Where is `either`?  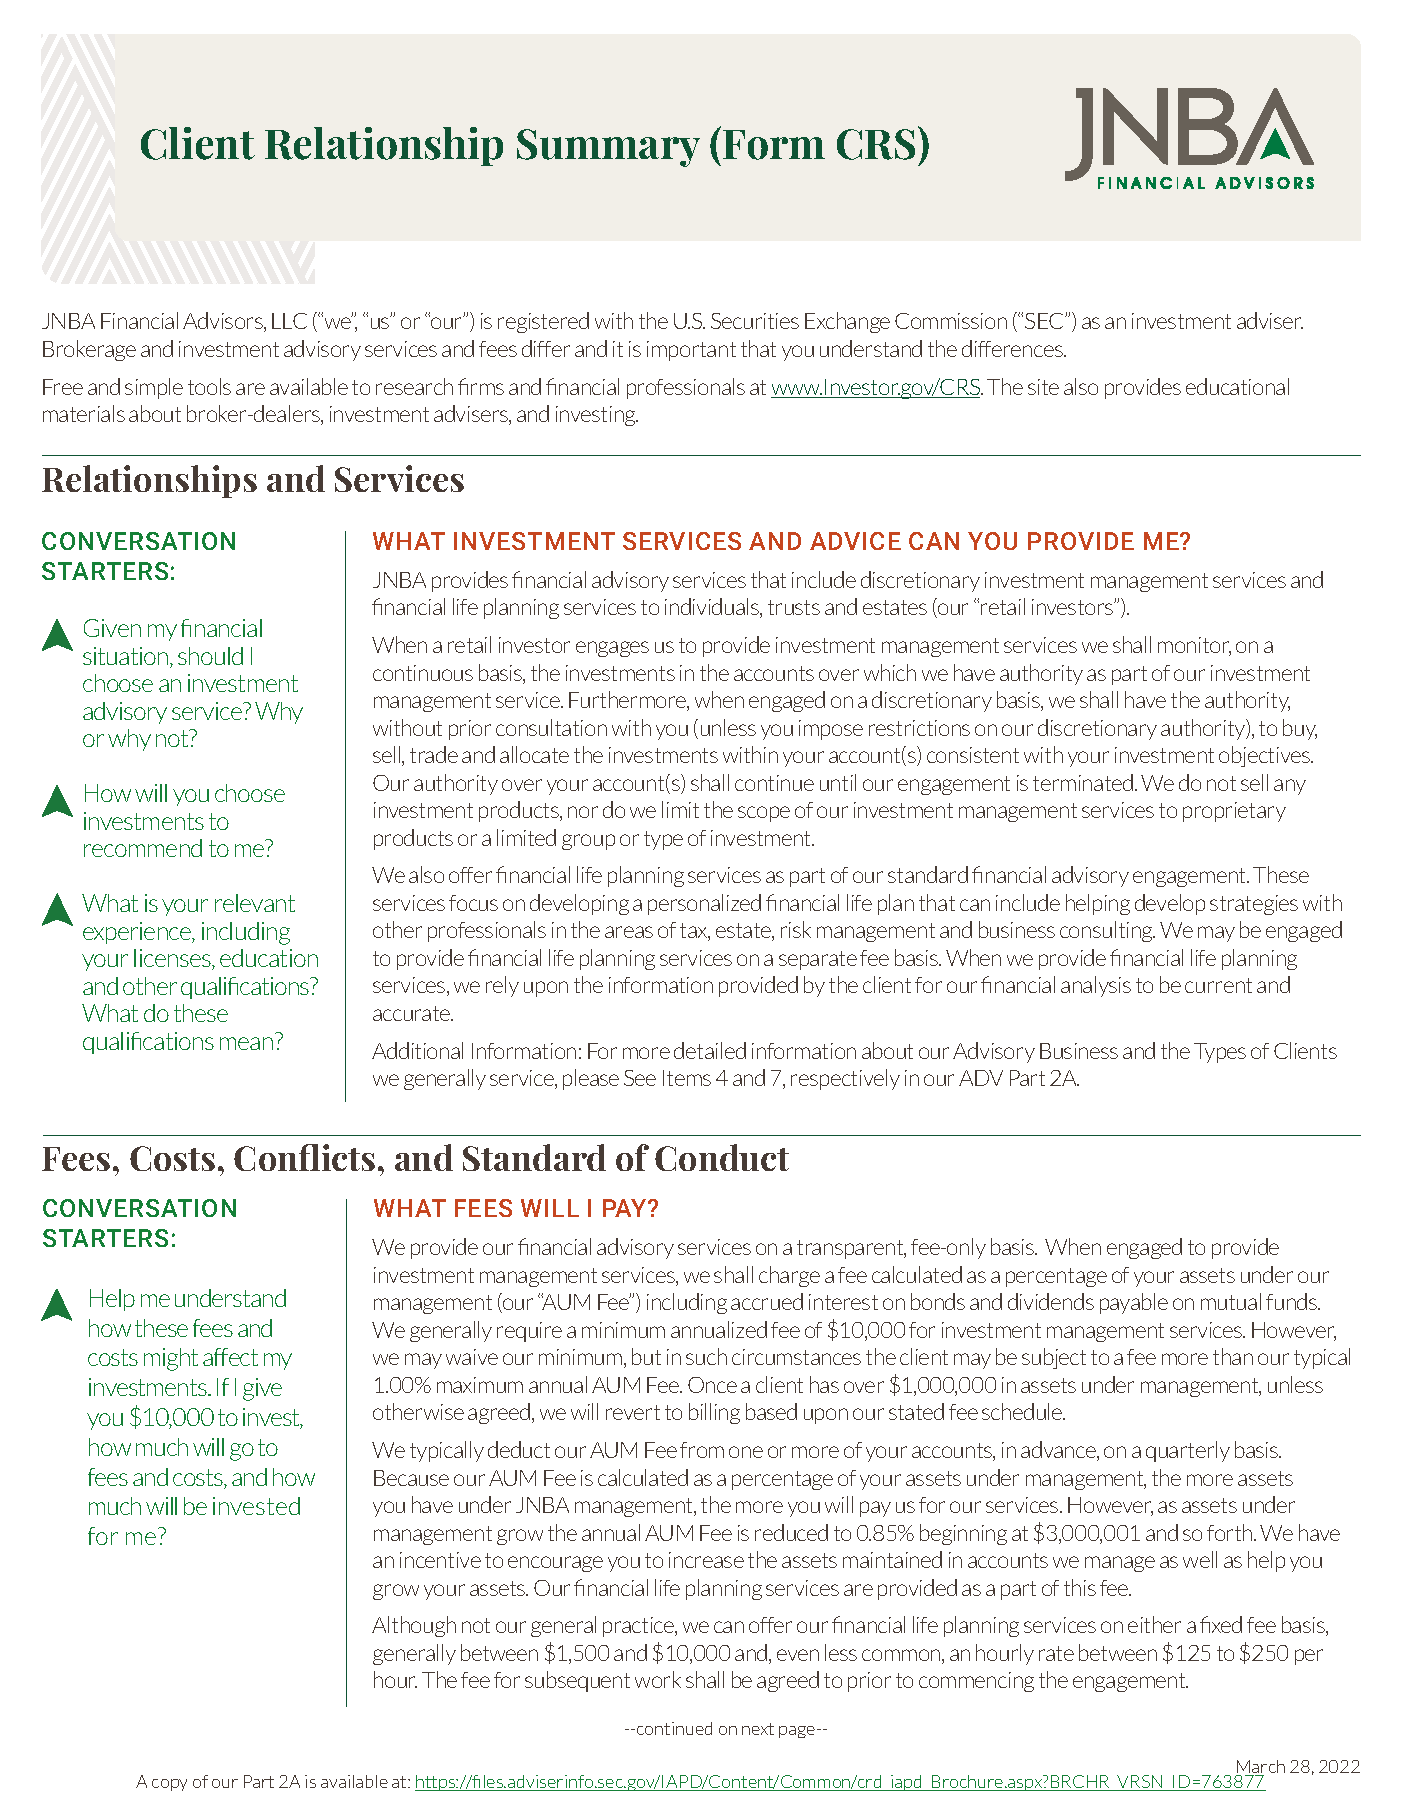
either is located at coordinates (1154, 1624).
